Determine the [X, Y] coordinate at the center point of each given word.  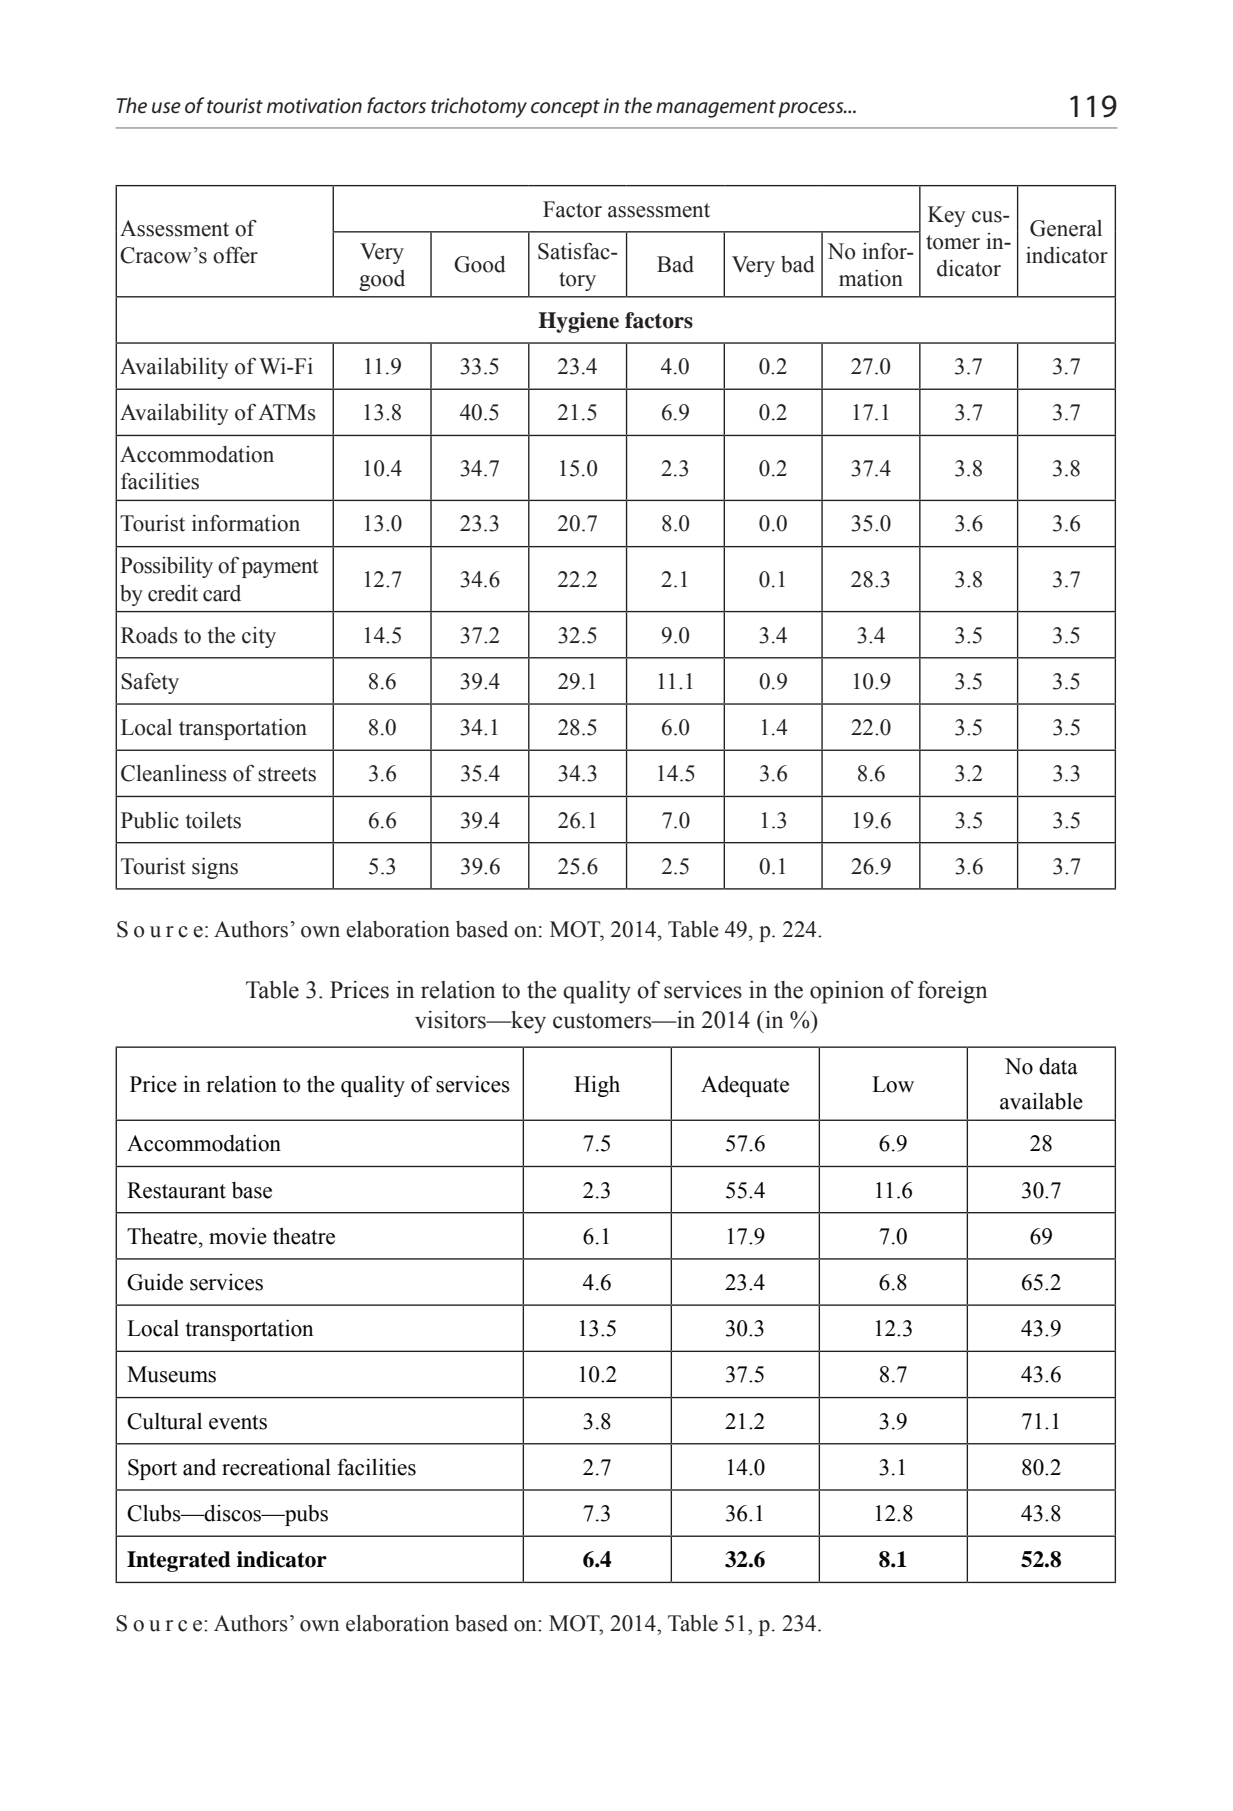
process [812, 110]
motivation [314, 106]
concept [565, 109]
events [238, 1422]
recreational [276, 1467]
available [1041, 1101]
